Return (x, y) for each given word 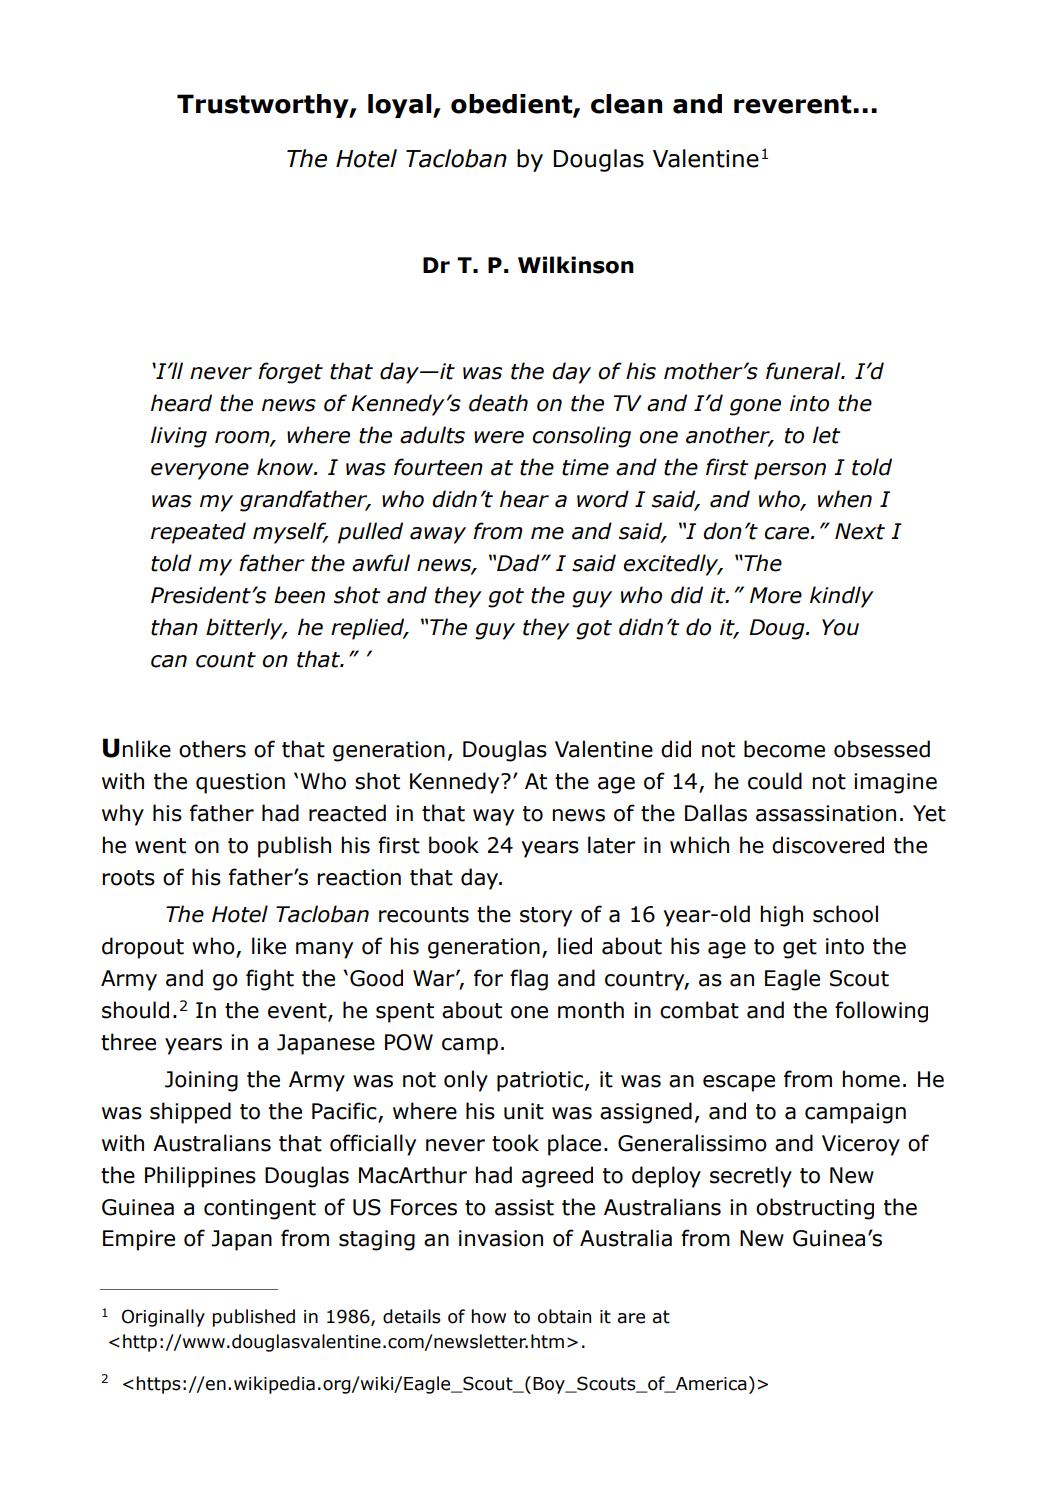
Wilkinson (576, 265)
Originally (163, 1318)
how (489, 1316)
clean (626, 104)
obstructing (815, 1209)
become (784, 749)
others (212, 749)
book (454, 845)
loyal (401, 106)
